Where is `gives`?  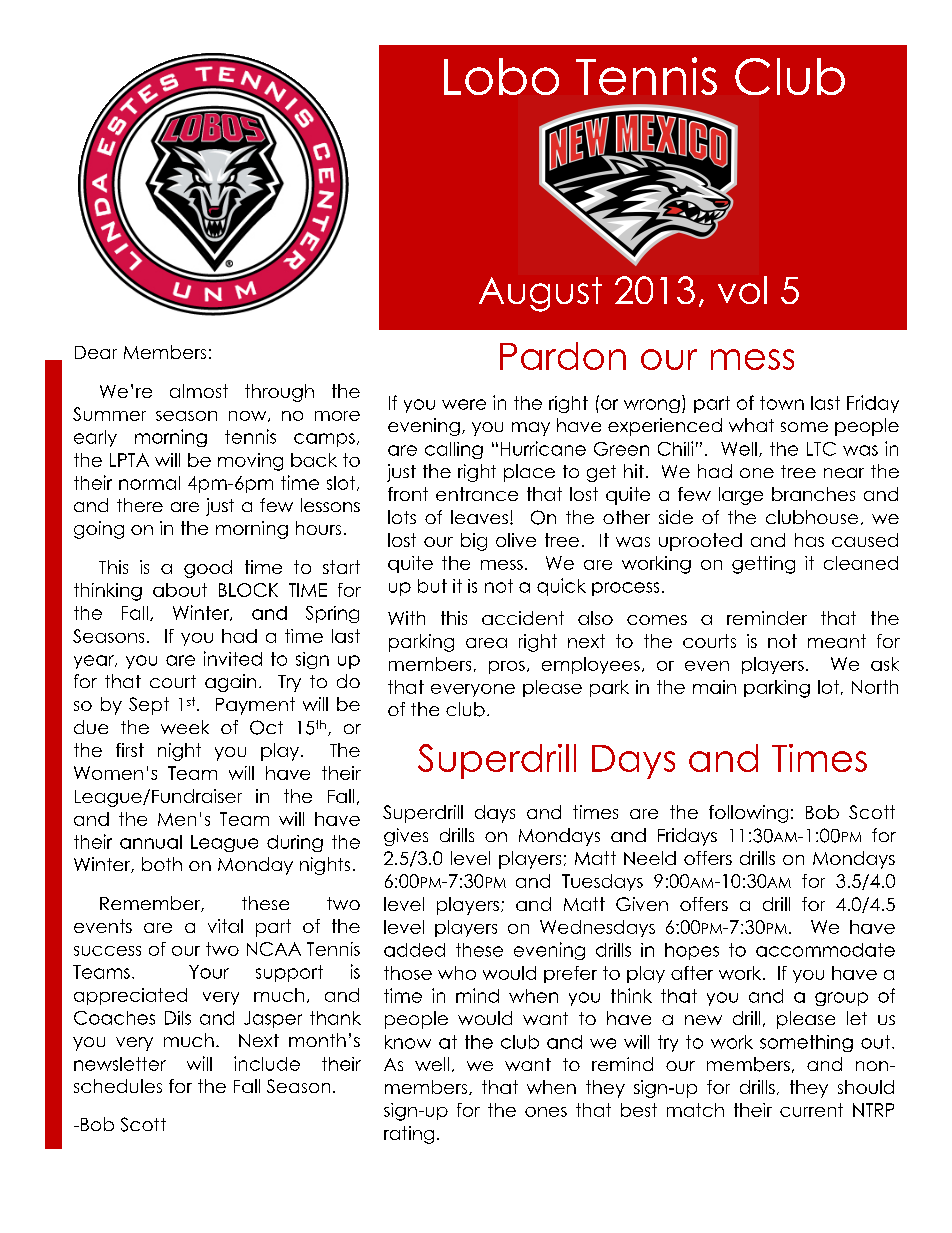
gives is located at coordinates (406, 837).
